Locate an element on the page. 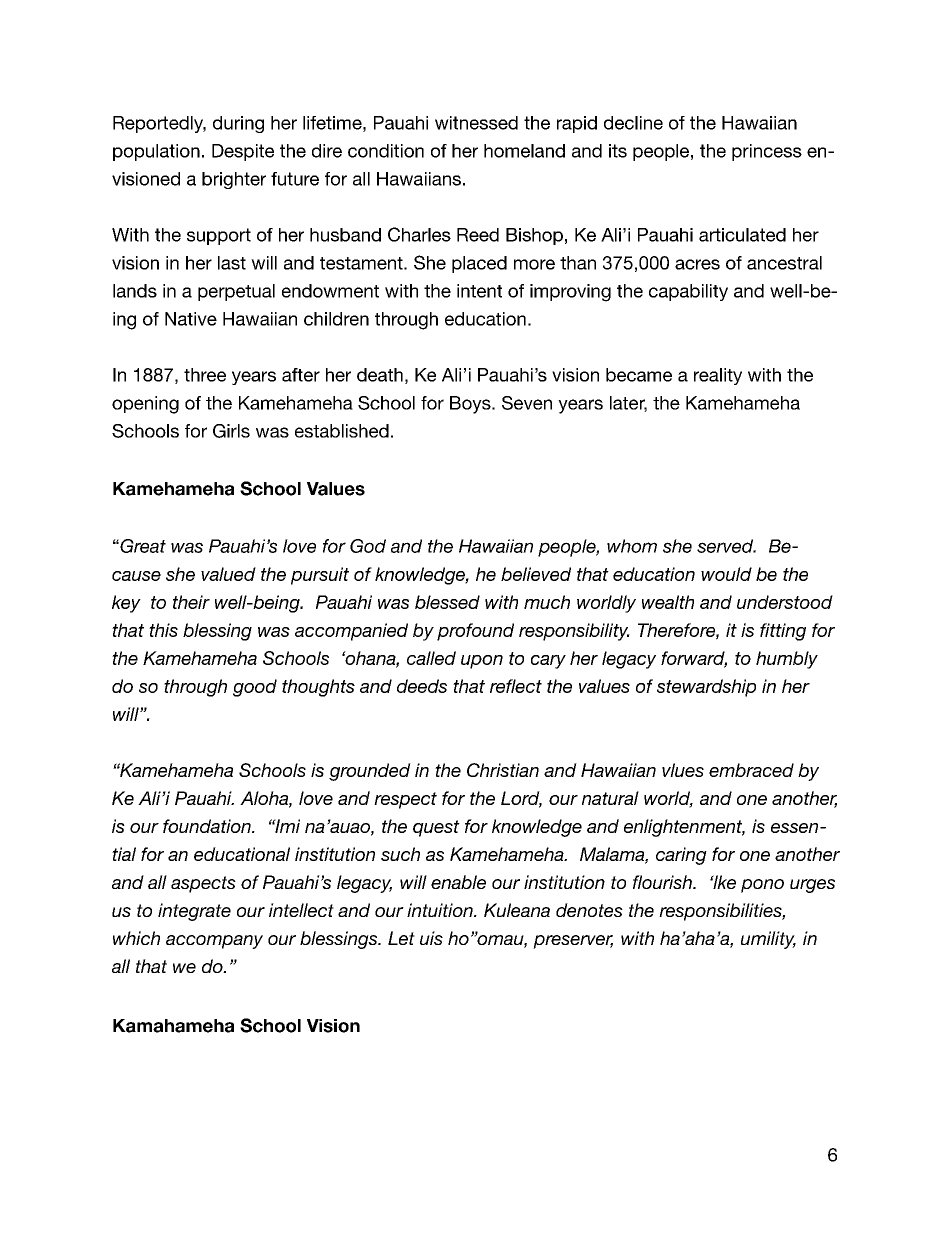  intuition is located at coordinates (441, 910).
